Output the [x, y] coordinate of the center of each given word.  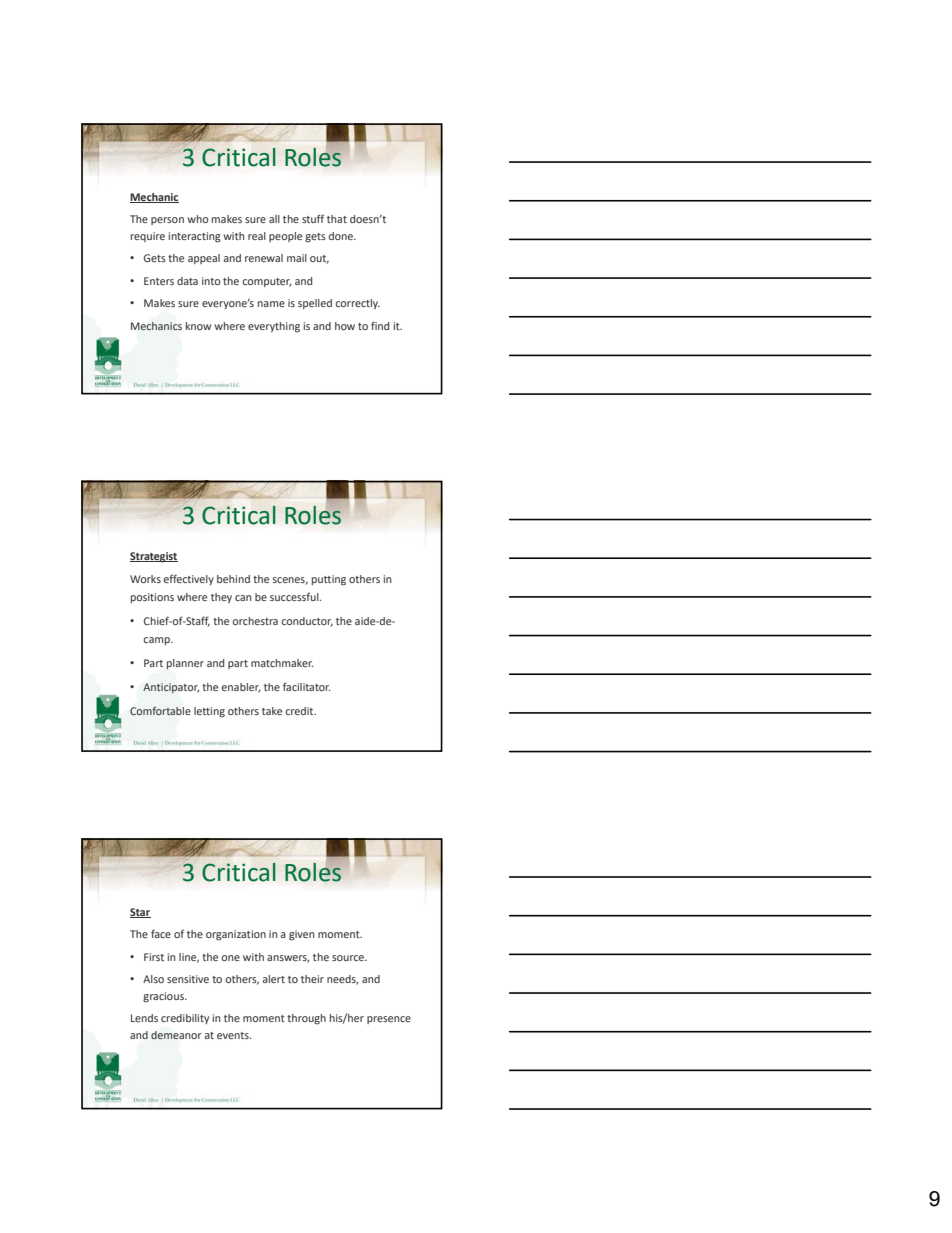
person [167, 221]
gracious [164, 997]
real [257, 236]
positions [152, 598]
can [243, 598]
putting [329, 580]
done [342, 236]
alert [274, 979]
